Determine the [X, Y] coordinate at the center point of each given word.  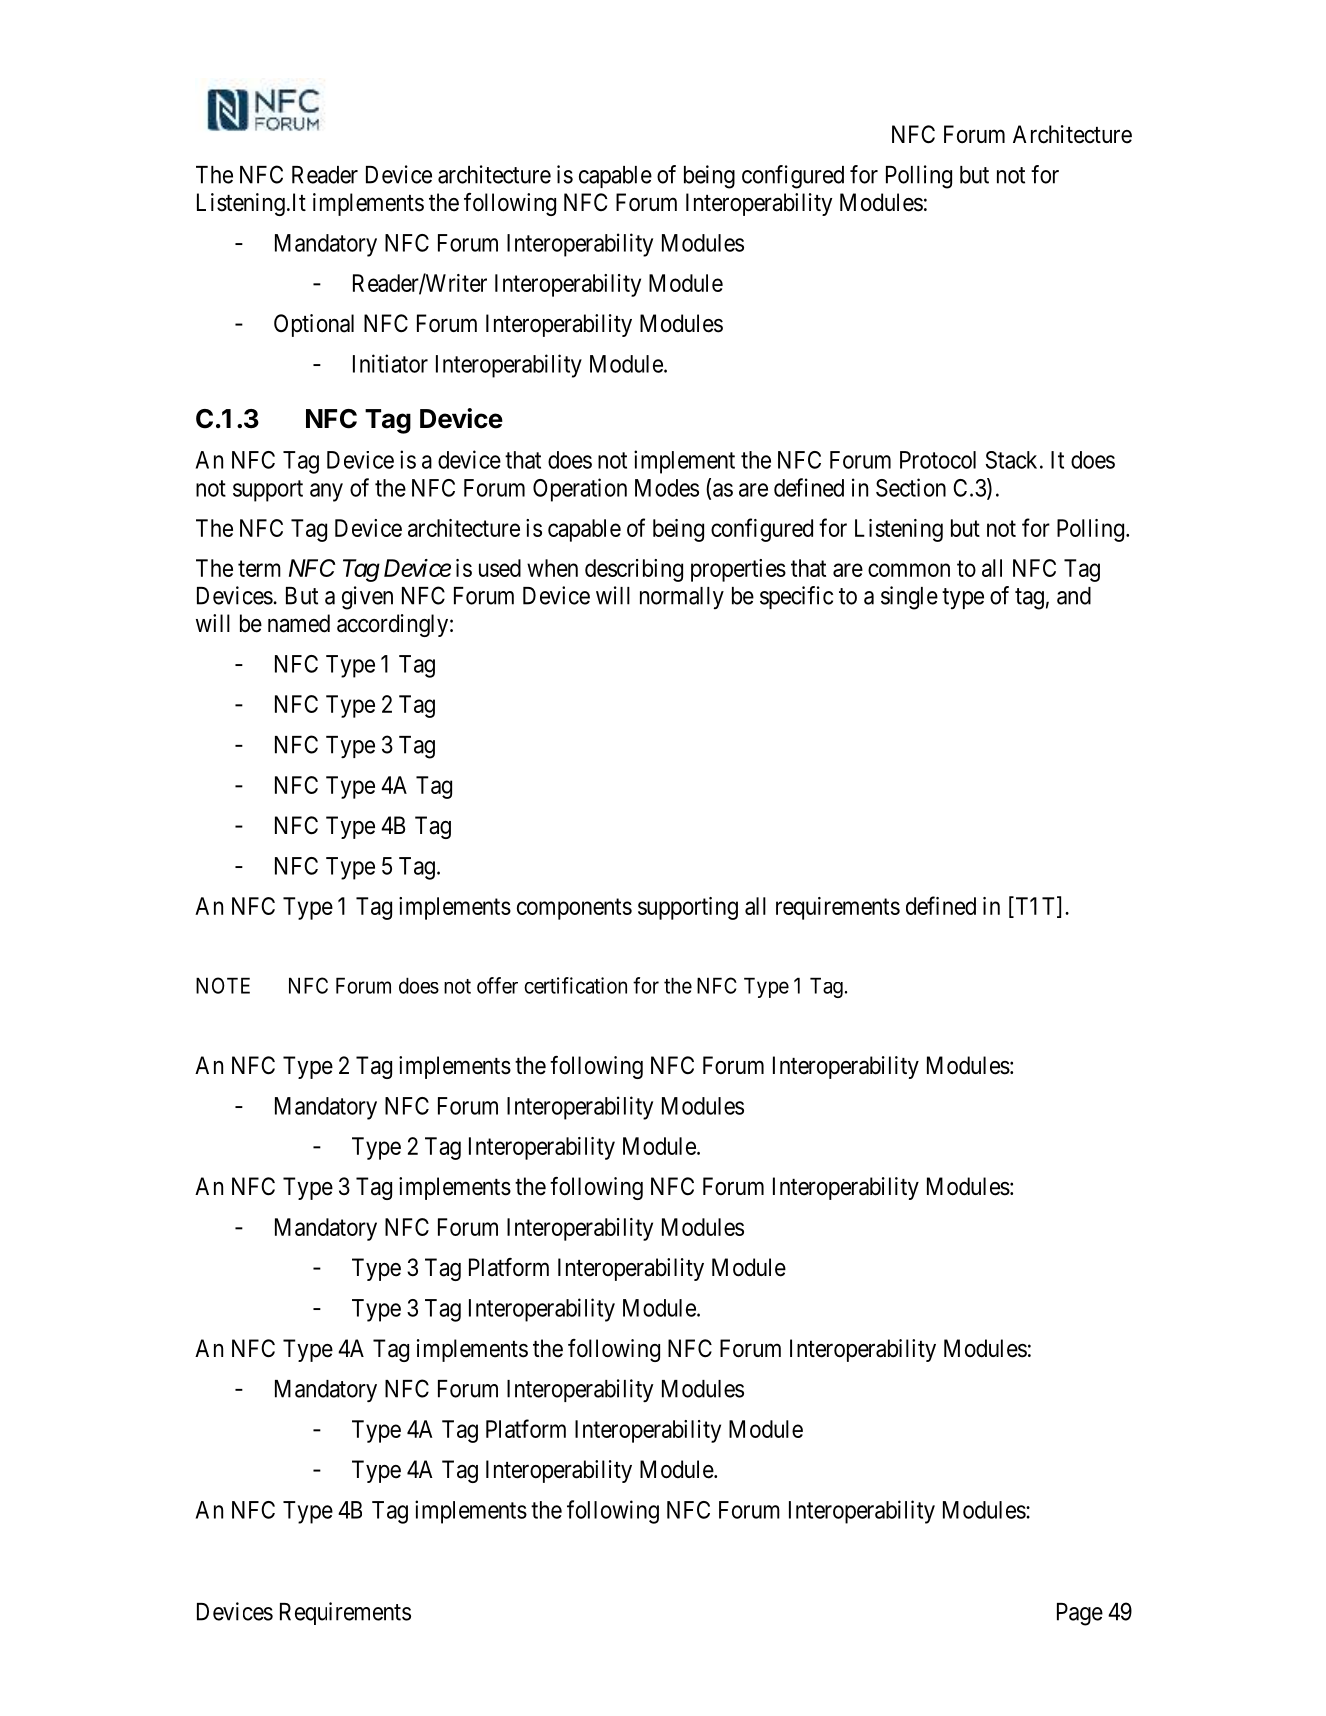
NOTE [223, 985]
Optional [314, 325]
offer [497, 985]
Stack [1011, 460]
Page [1080, 1614]
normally [682, 598]
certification [575, 985]
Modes [667, 488]
